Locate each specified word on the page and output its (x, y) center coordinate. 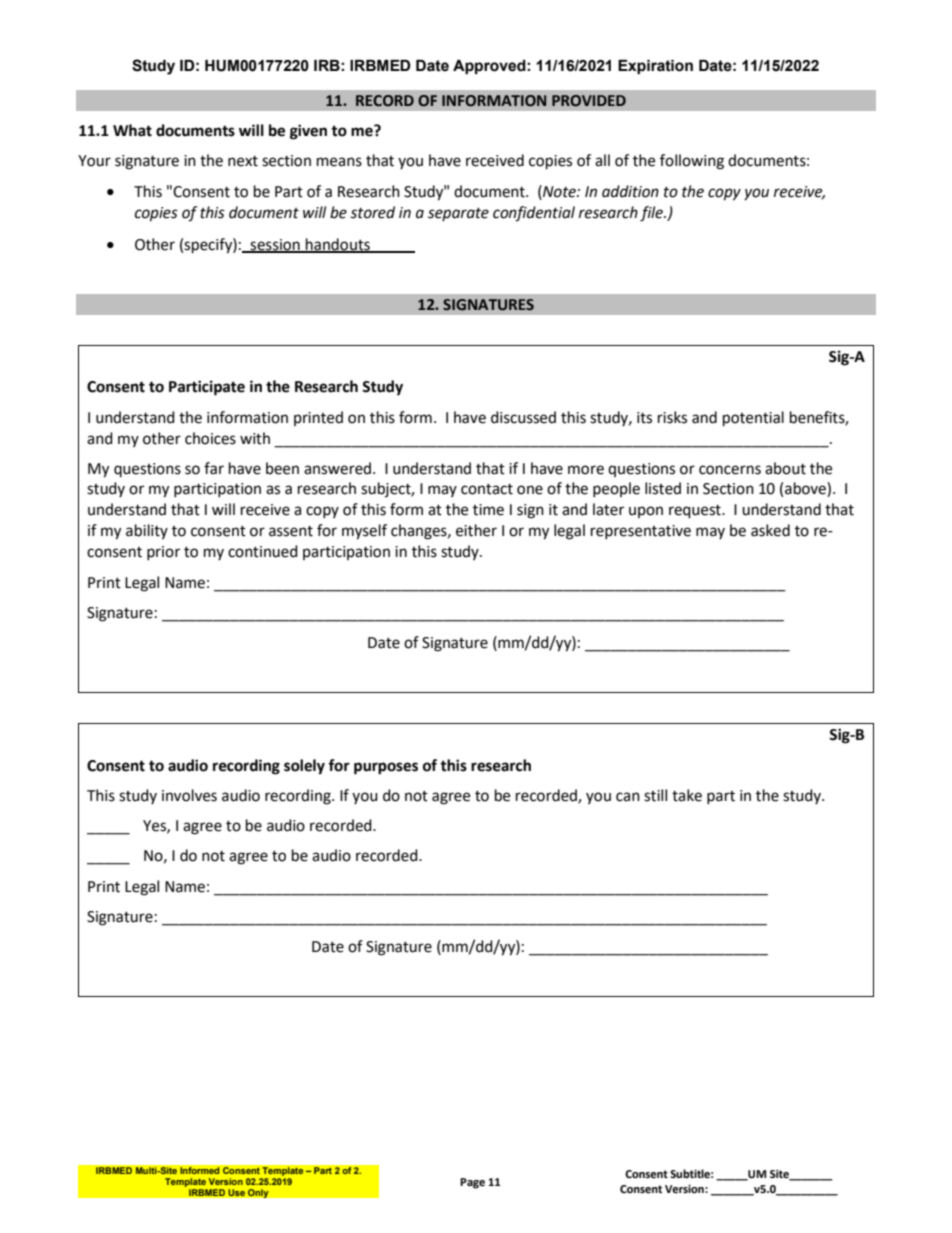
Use (237, 1193)
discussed (523, 417)
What (132, 130)
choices (210, 438)
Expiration (655, 67)
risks (672, 417)
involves (189, 795)
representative (641, 532)
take (687, 795)
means (339, 162)
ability (147, 531)
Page (472, 1183)
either (476, 530)
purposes (386, 768)
